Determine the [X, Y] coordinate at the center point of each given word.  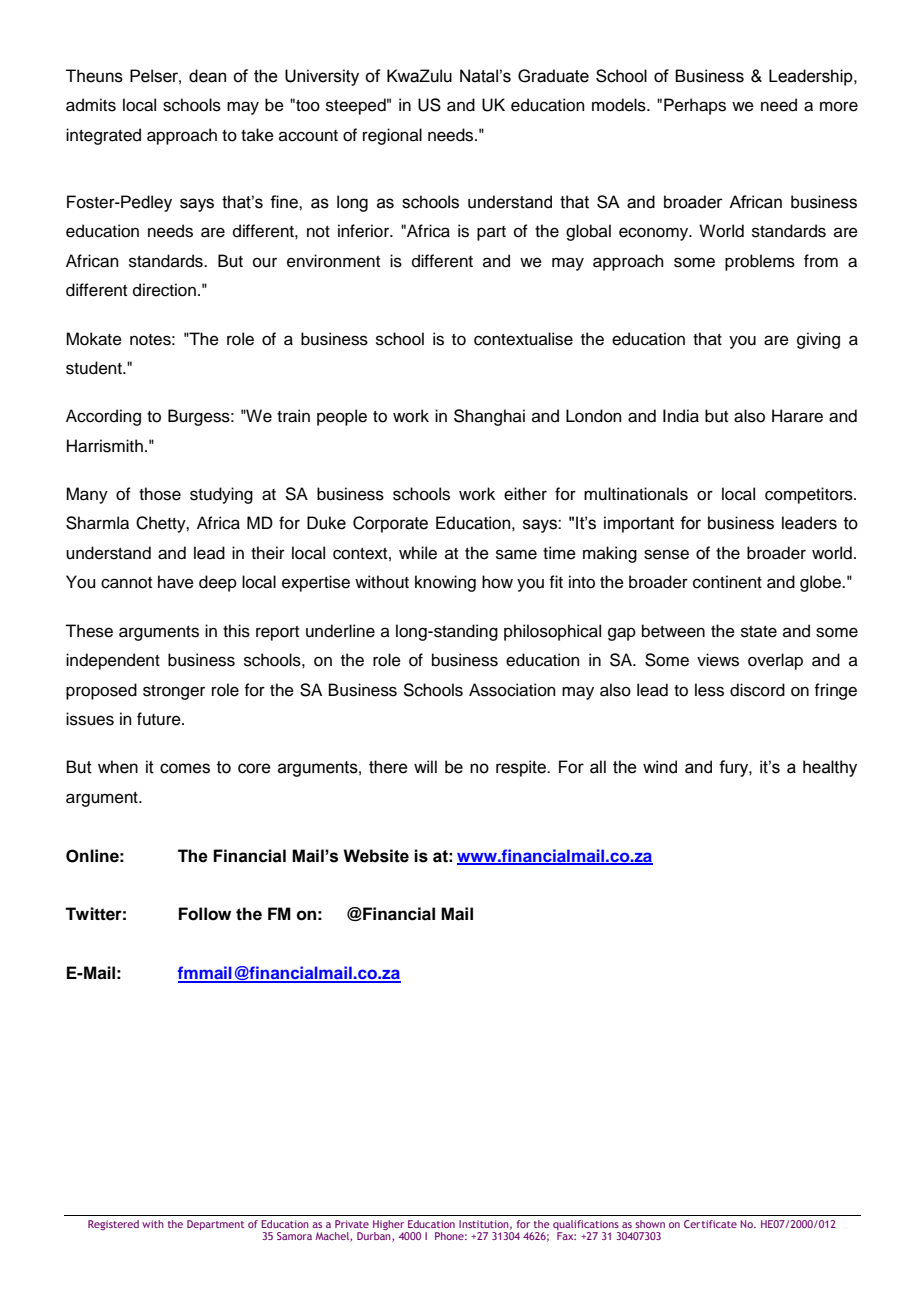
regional [392, 136]
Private [352, 1224]
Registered [113, 1225]
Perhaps [695, 106]
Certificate [710, 1224]
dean [207, 76]
